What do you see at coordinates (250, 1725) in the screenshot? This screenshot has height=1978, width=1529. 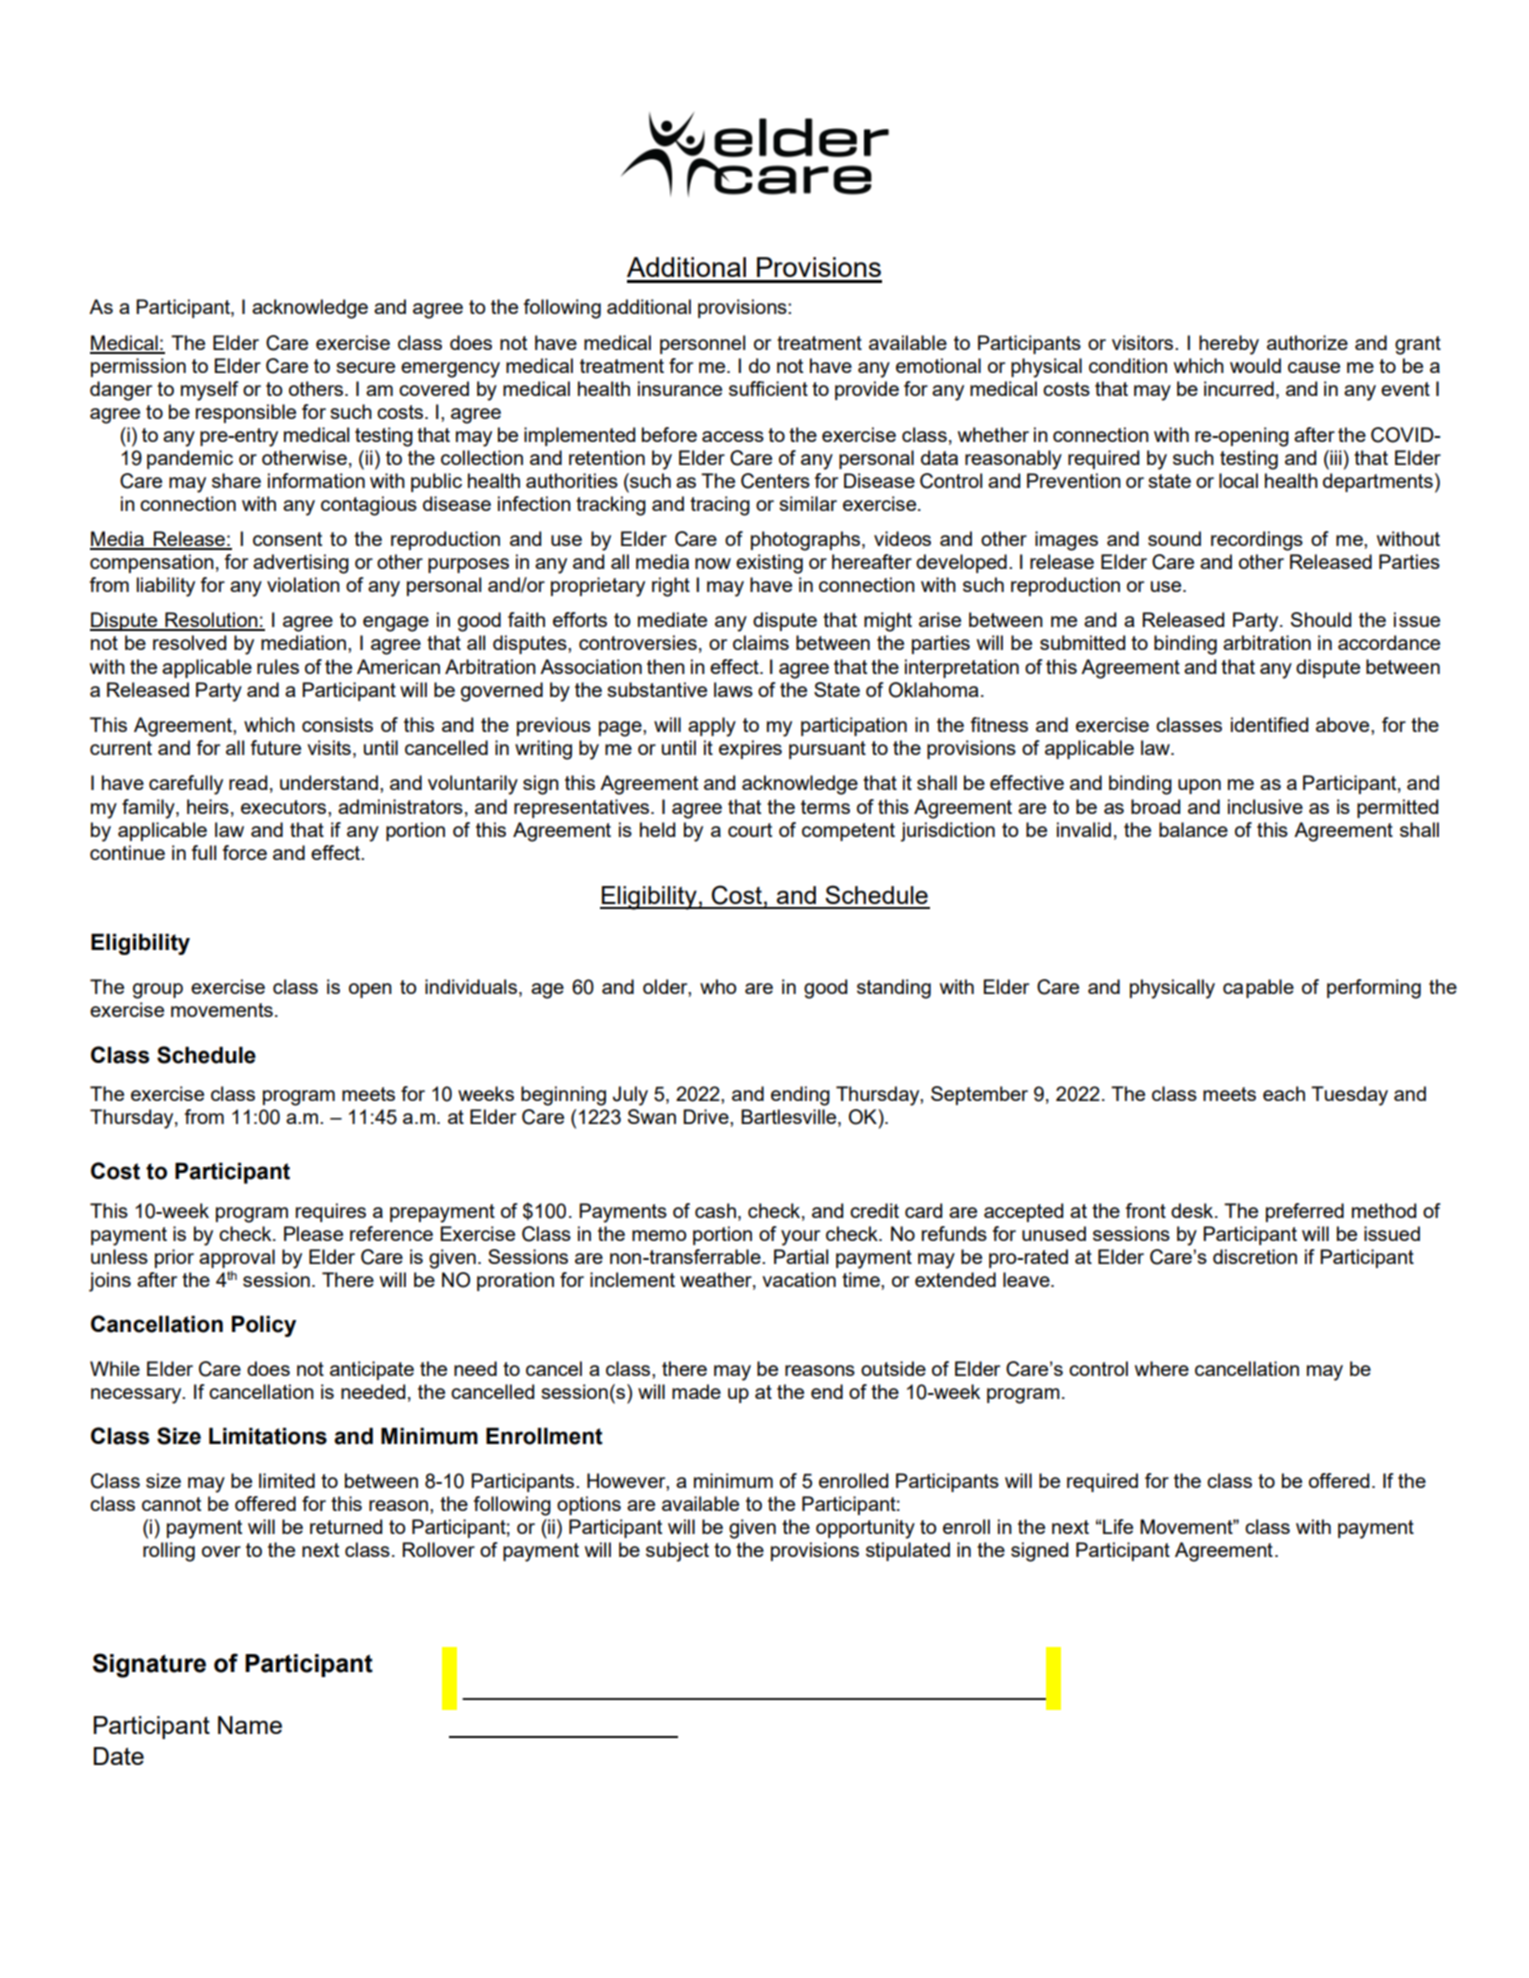 I see `Name` at bounding box center [250, 1725].
